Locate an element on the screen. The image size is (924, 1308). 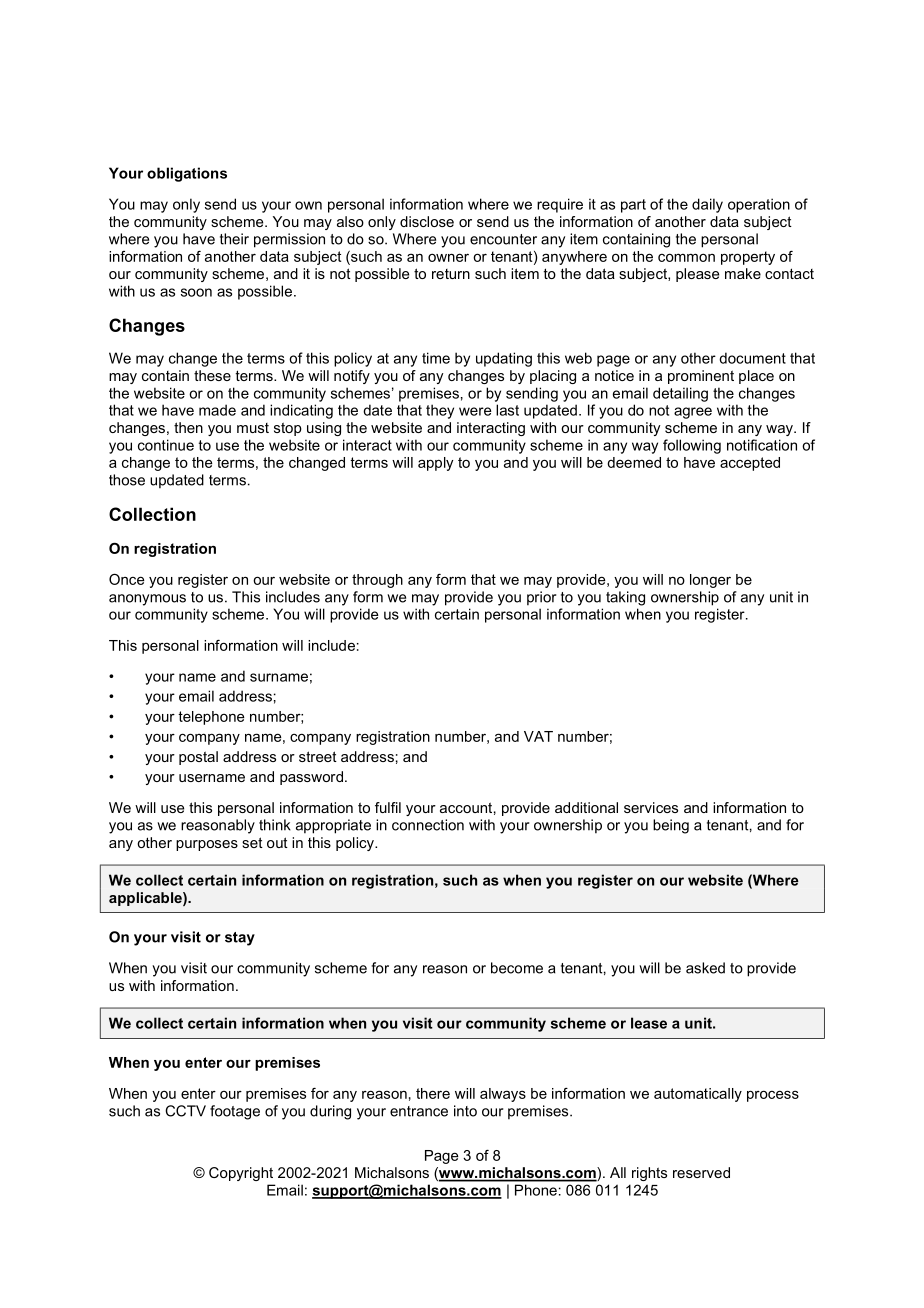
VAT is located at coordinates (538, 736).
